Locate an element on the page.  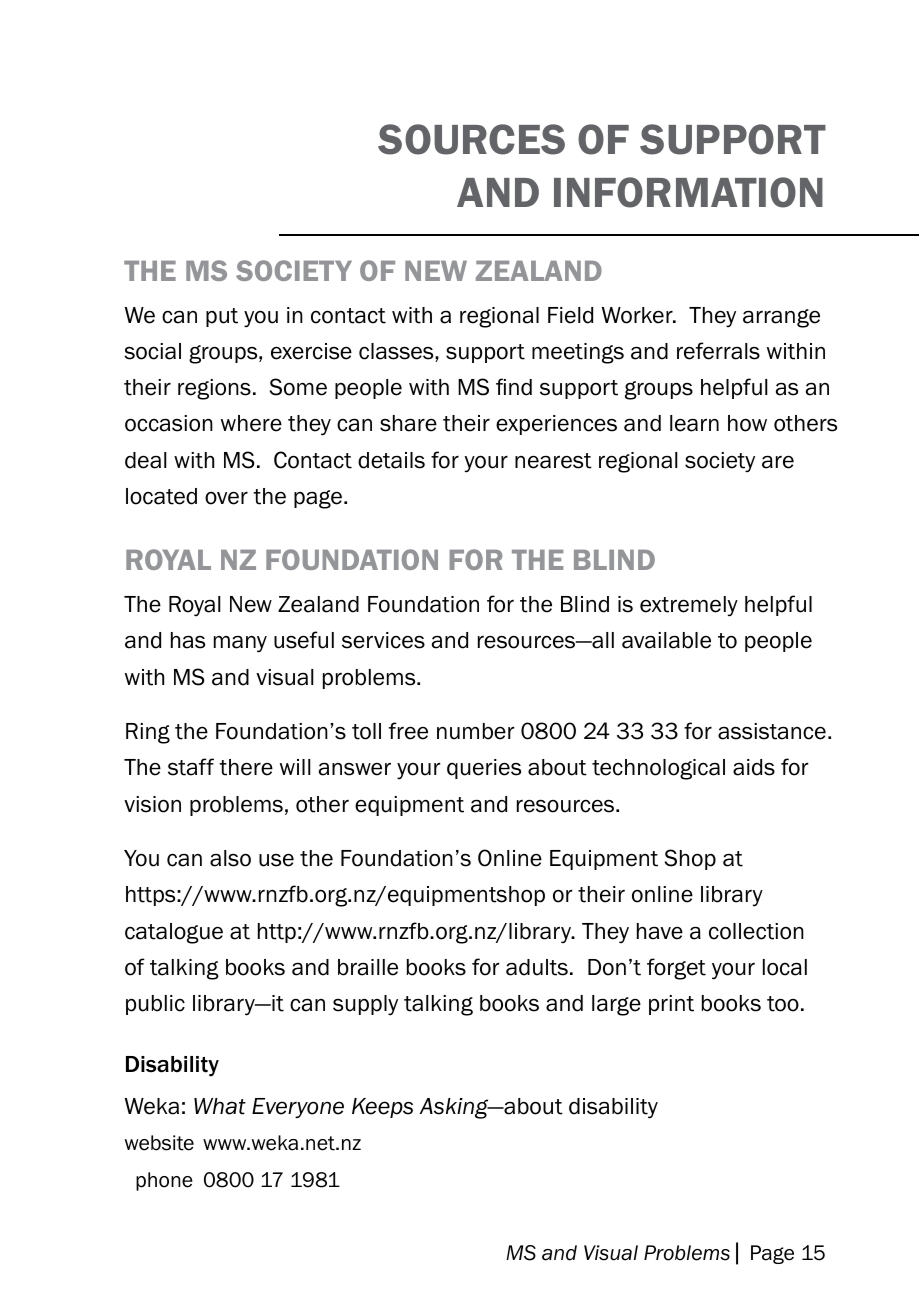
over is located at coordinates (226, 498).
